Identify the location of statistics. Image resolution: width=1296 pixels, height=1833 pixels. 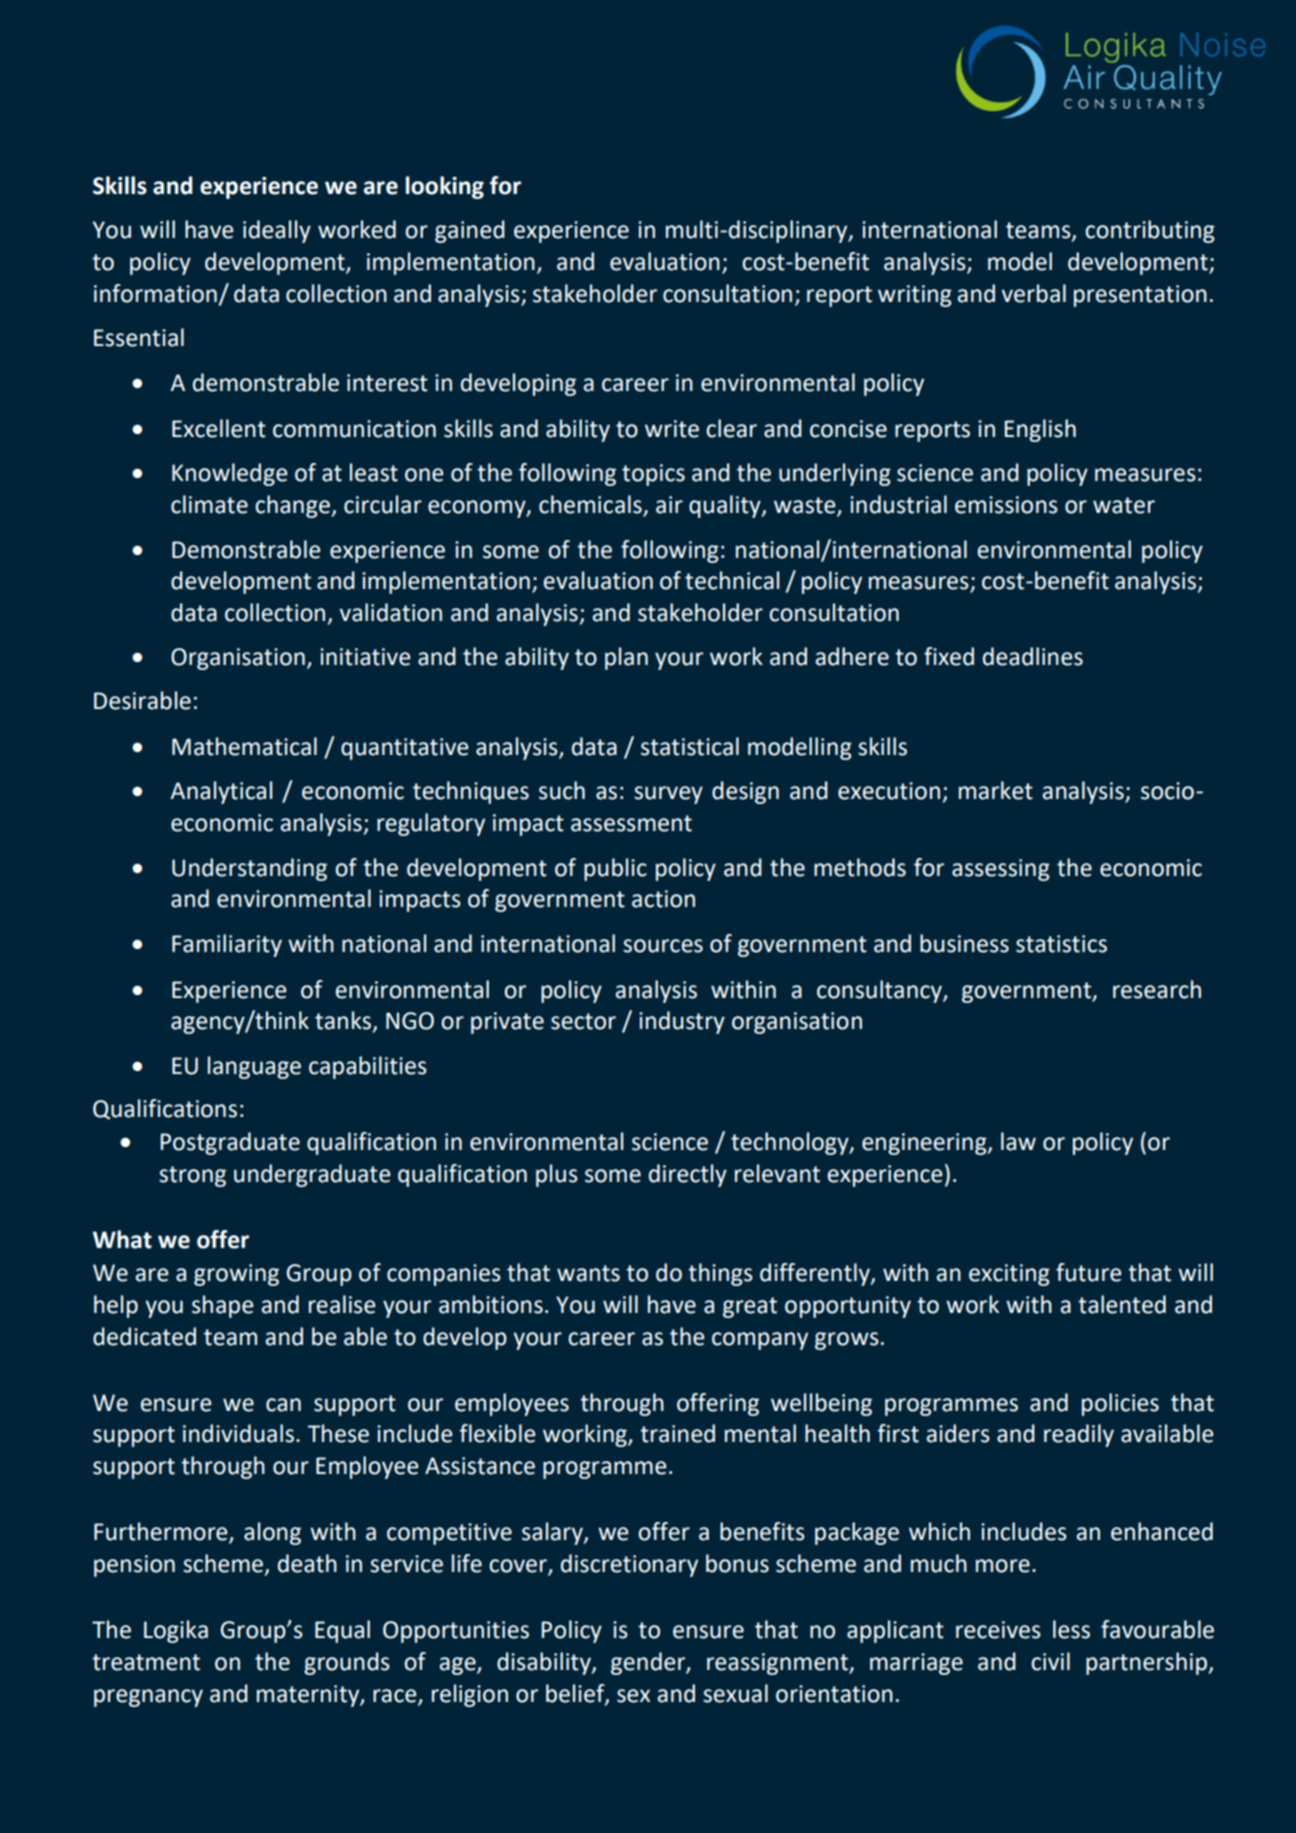
(1061, 944).
